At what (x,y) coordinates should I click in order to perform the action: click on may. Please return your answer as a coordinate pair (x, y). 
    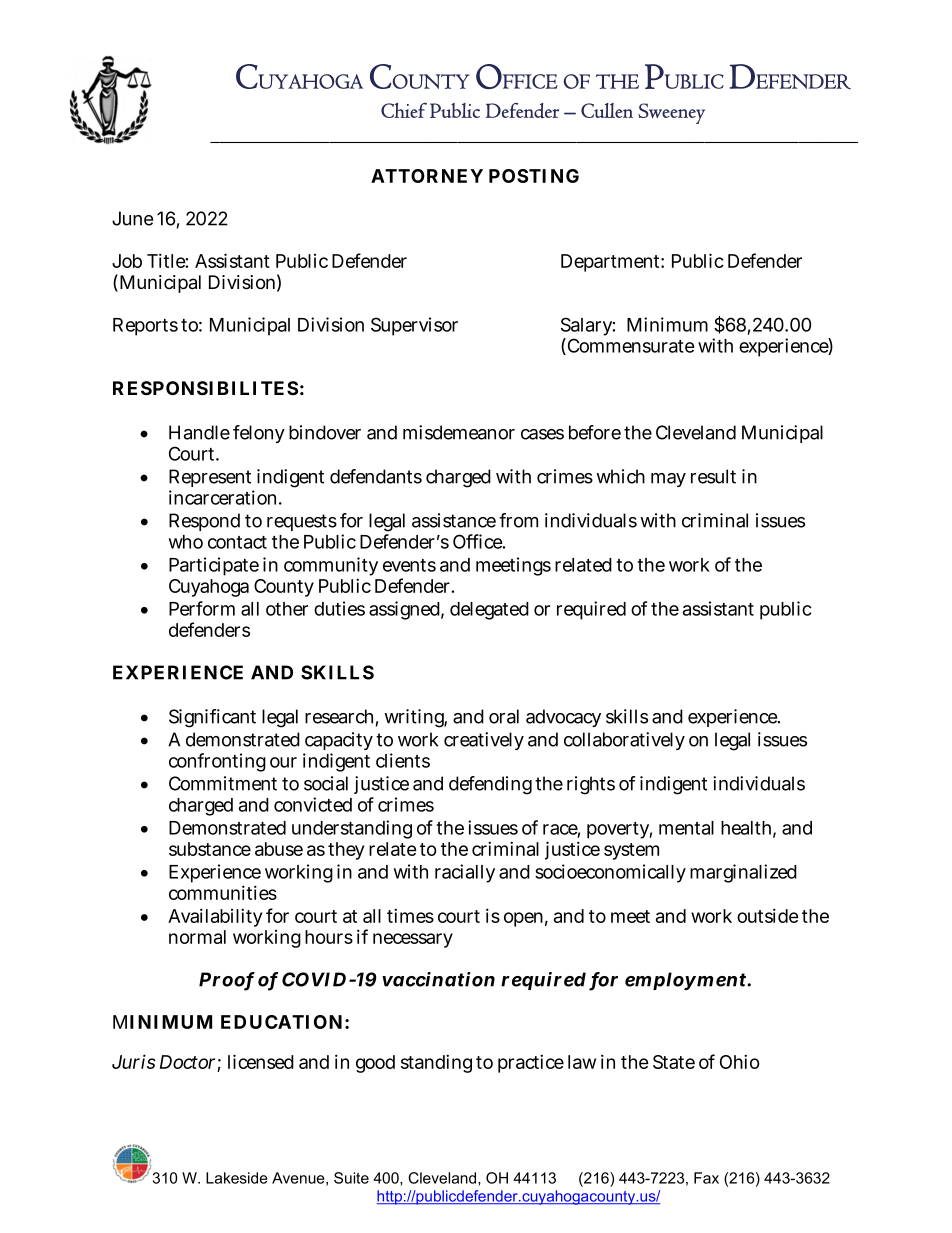
    Looking at the image, I should click on (668, 480).
